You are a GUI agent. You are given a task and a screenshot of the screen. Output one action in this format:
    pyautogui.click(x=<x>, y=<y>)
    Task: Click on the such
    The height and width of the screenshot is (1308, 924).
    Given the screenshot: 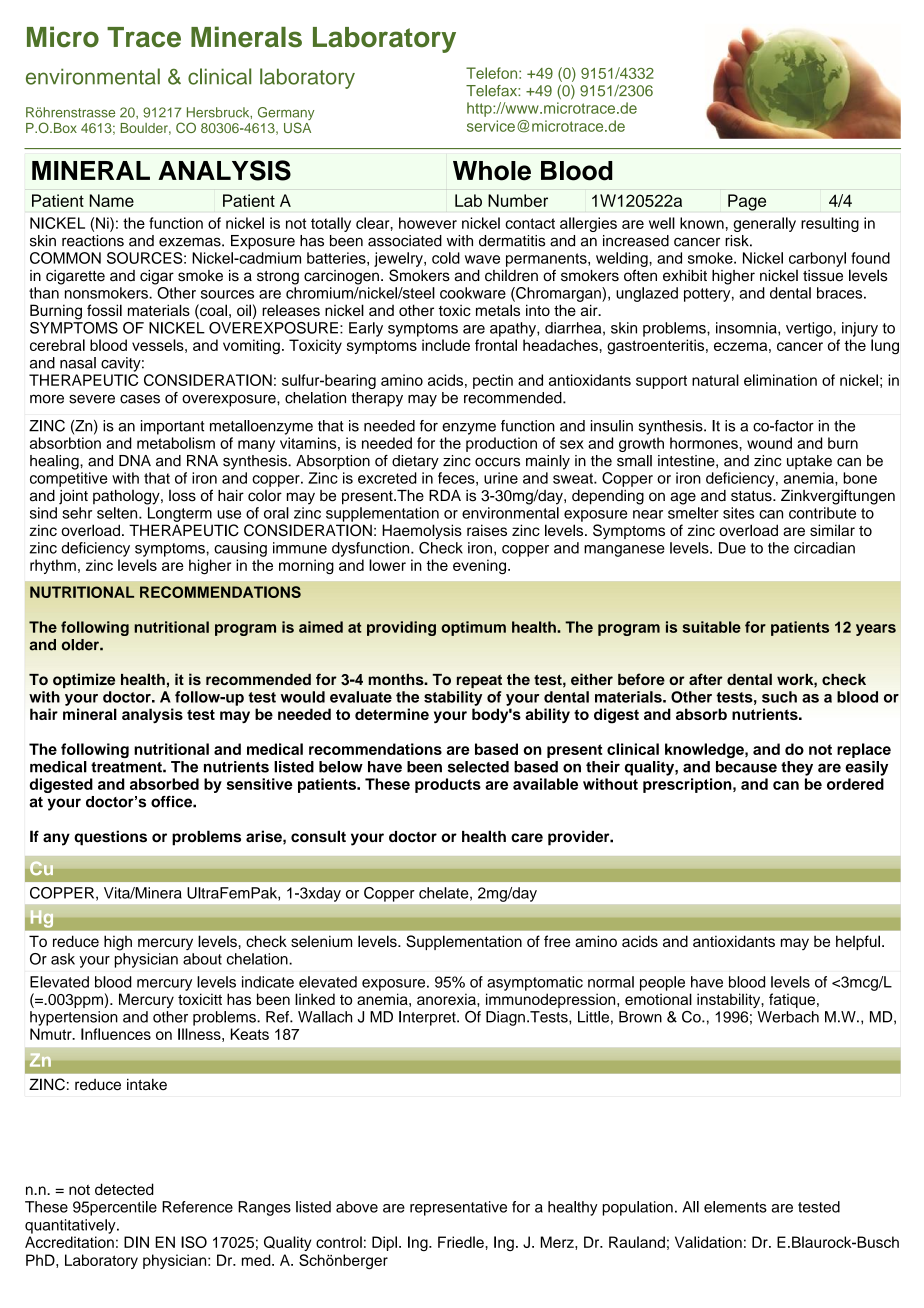 What is the action you would take?
    pyautogui.click(x=779, y=697)
